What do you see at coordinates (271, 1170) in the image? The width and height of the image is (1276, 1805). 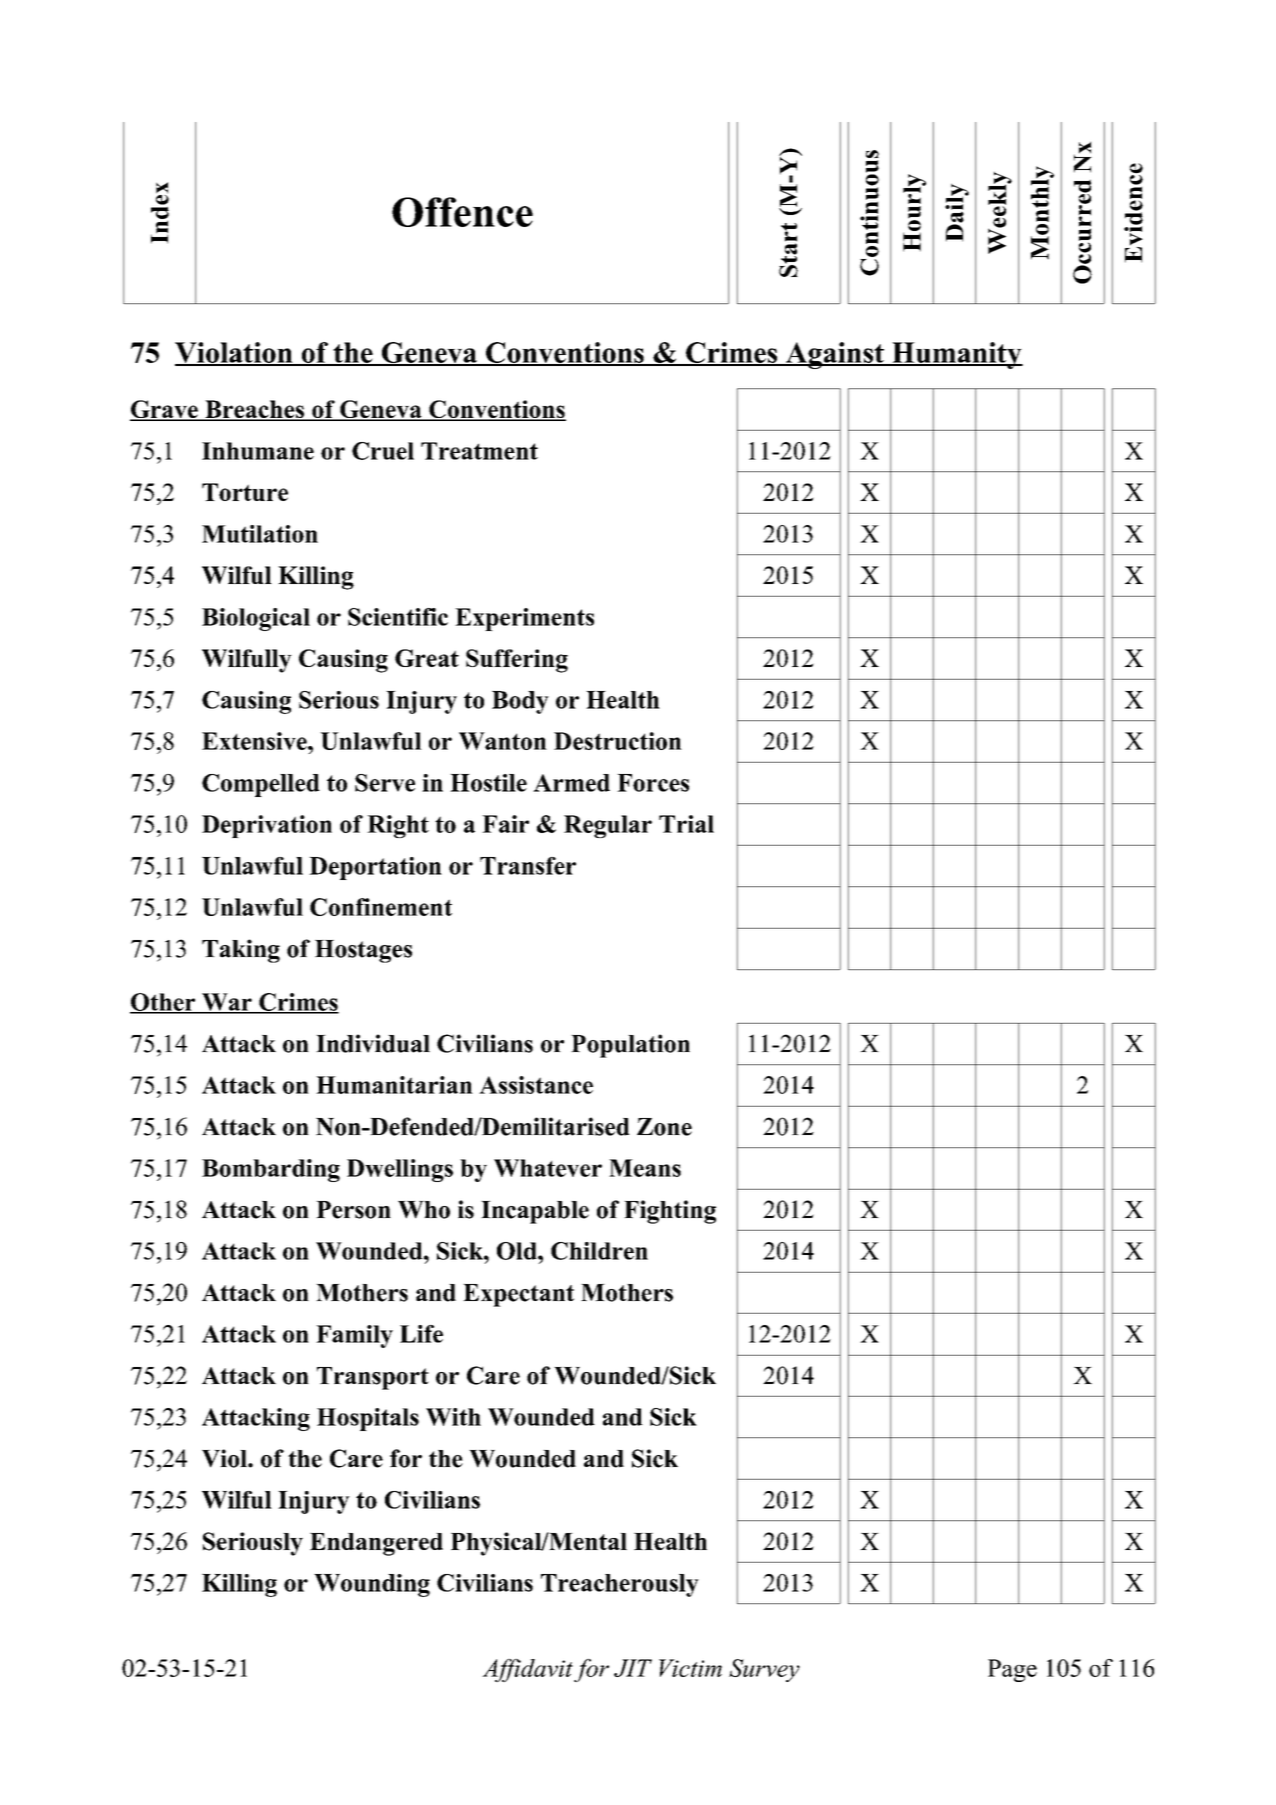 I see `Bombarding` at bounding box center [271, 1170].
